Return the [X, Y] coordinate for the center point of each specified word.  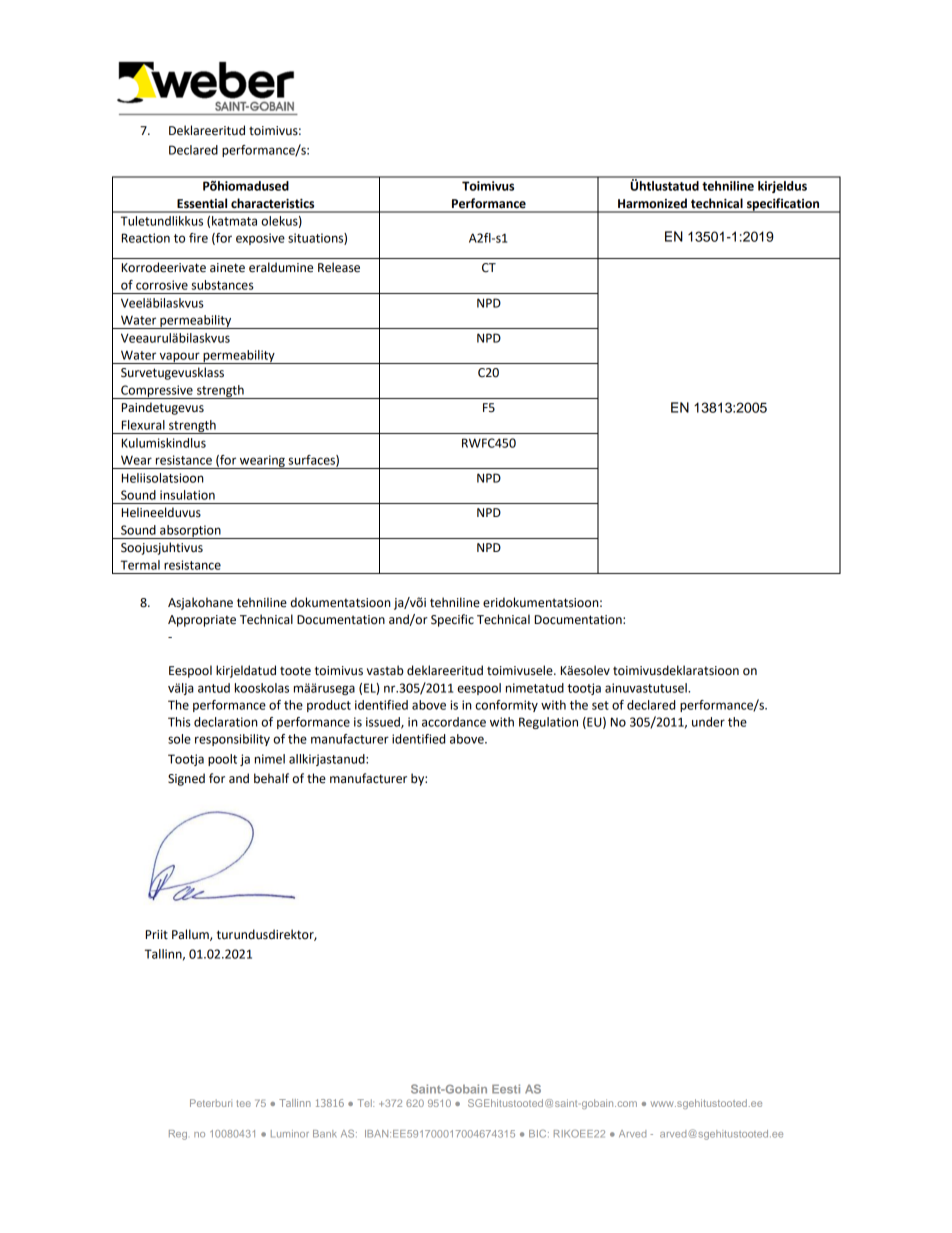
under [708, 722]
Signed [186, 779]
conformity [506, 706]
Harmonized [652, 203]
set [600, 705]
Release [339, 267]
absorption [190, 532]
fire [198, 238]
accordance [454, 722]
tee [243, 1103]
